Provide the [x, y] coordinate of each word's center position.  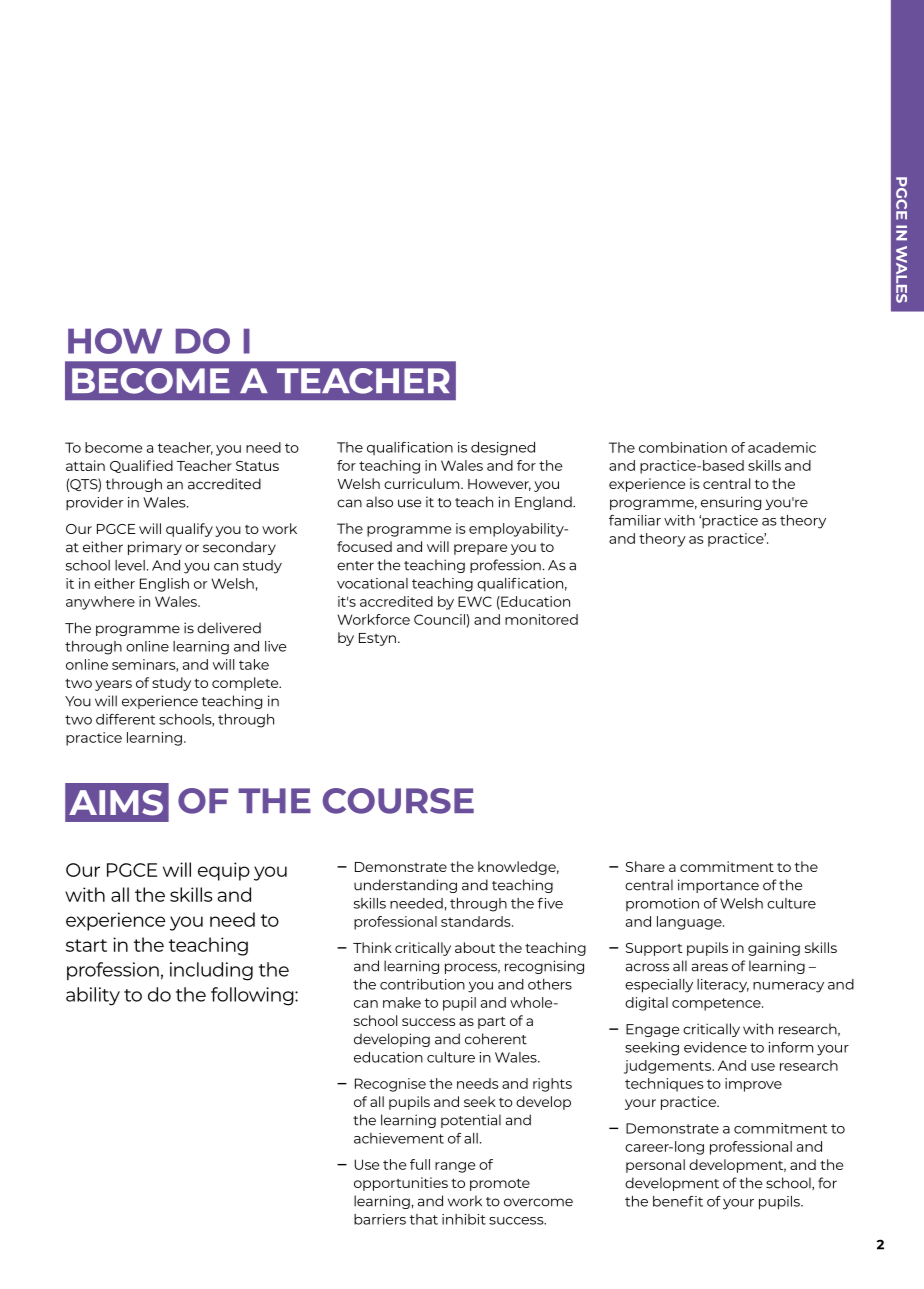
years [113, 685]
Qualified [141, 466]
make [402, 1002]
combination [683, 447]
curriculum [423, 483]
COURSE [398, 801]
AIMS [116, 803]
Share [645, 866]
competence [717, 1004]
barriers [380, 1219]
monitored [541, 619]
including [211, 971]
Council [440, 619]
